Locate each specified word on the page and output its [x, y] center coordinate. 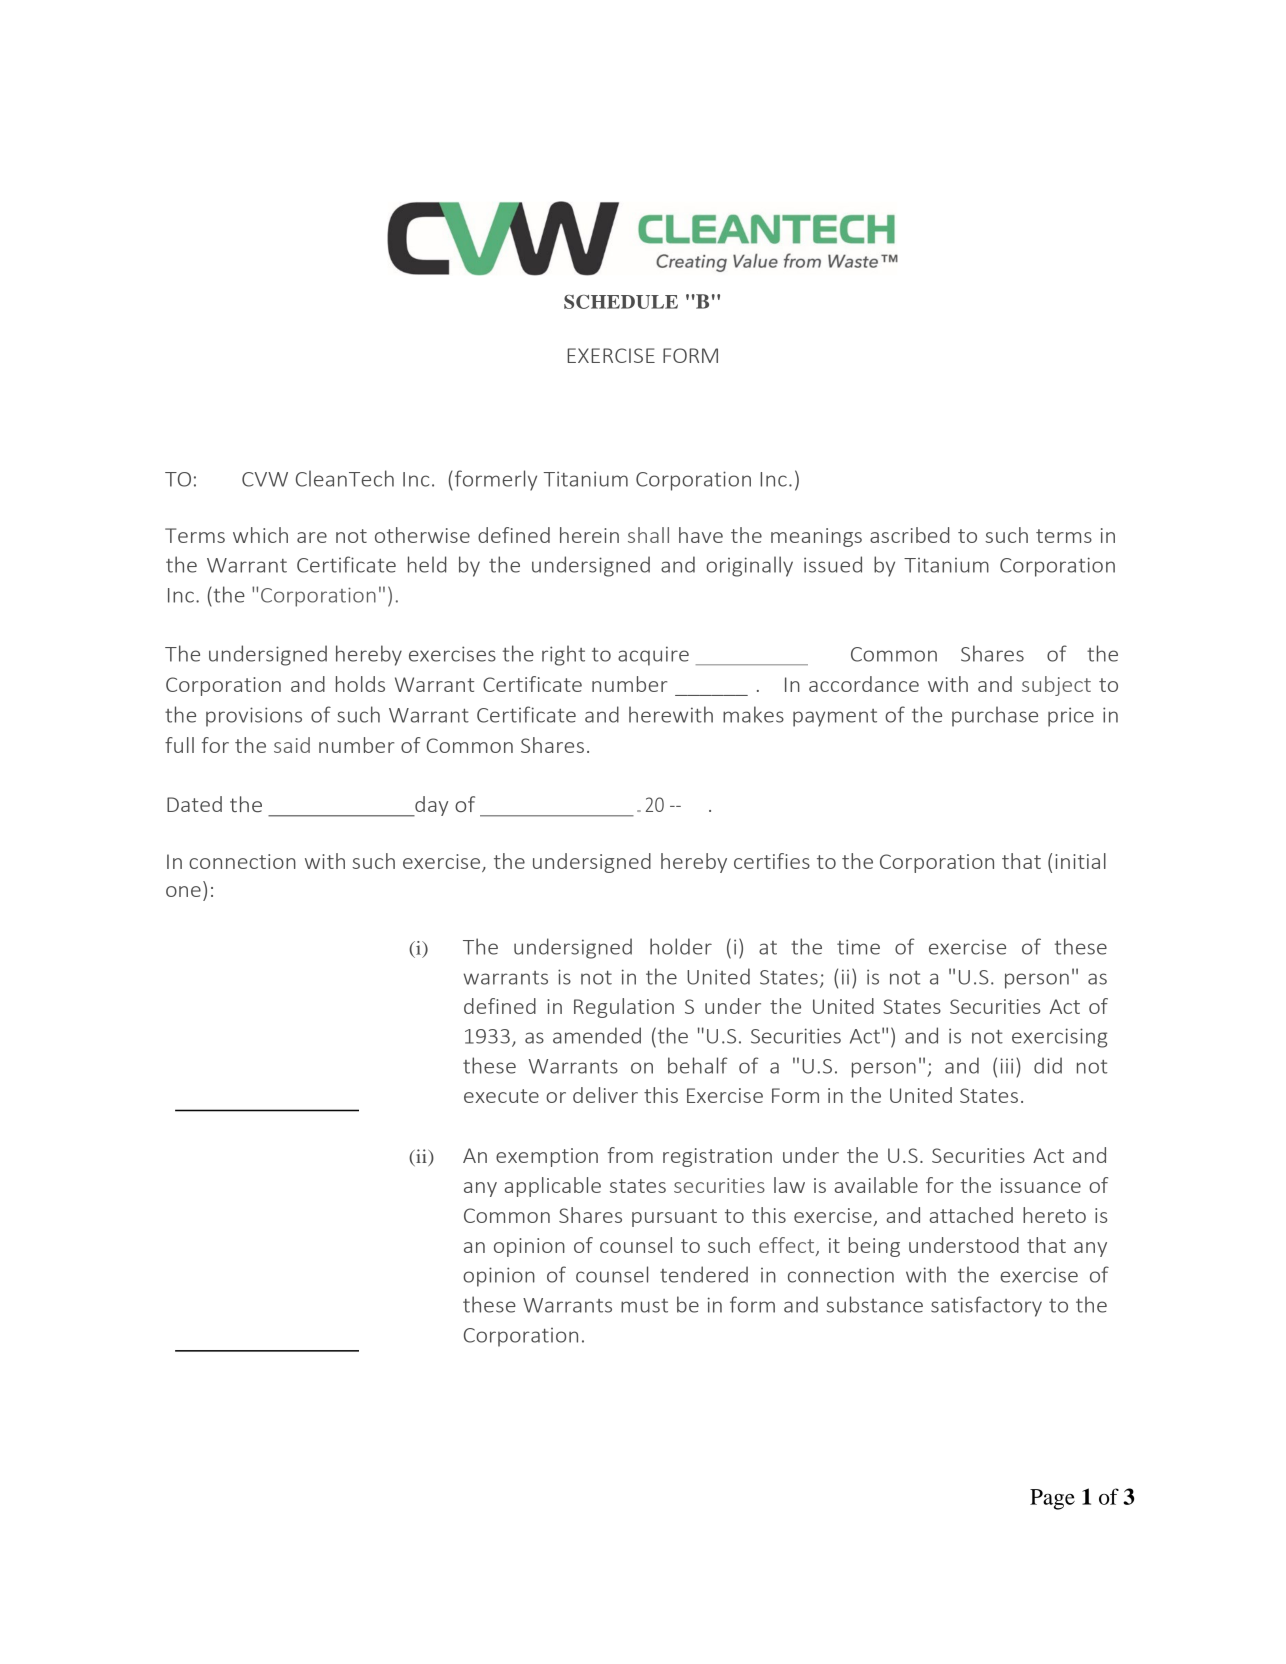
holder [681, 946]
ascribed [909, 535]
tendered [704, 1274]
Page [1052, 1499]
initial [1080, 861]
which [260, 535]
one [183, 891]
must [644, 1306]
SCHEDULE [621, 302]
